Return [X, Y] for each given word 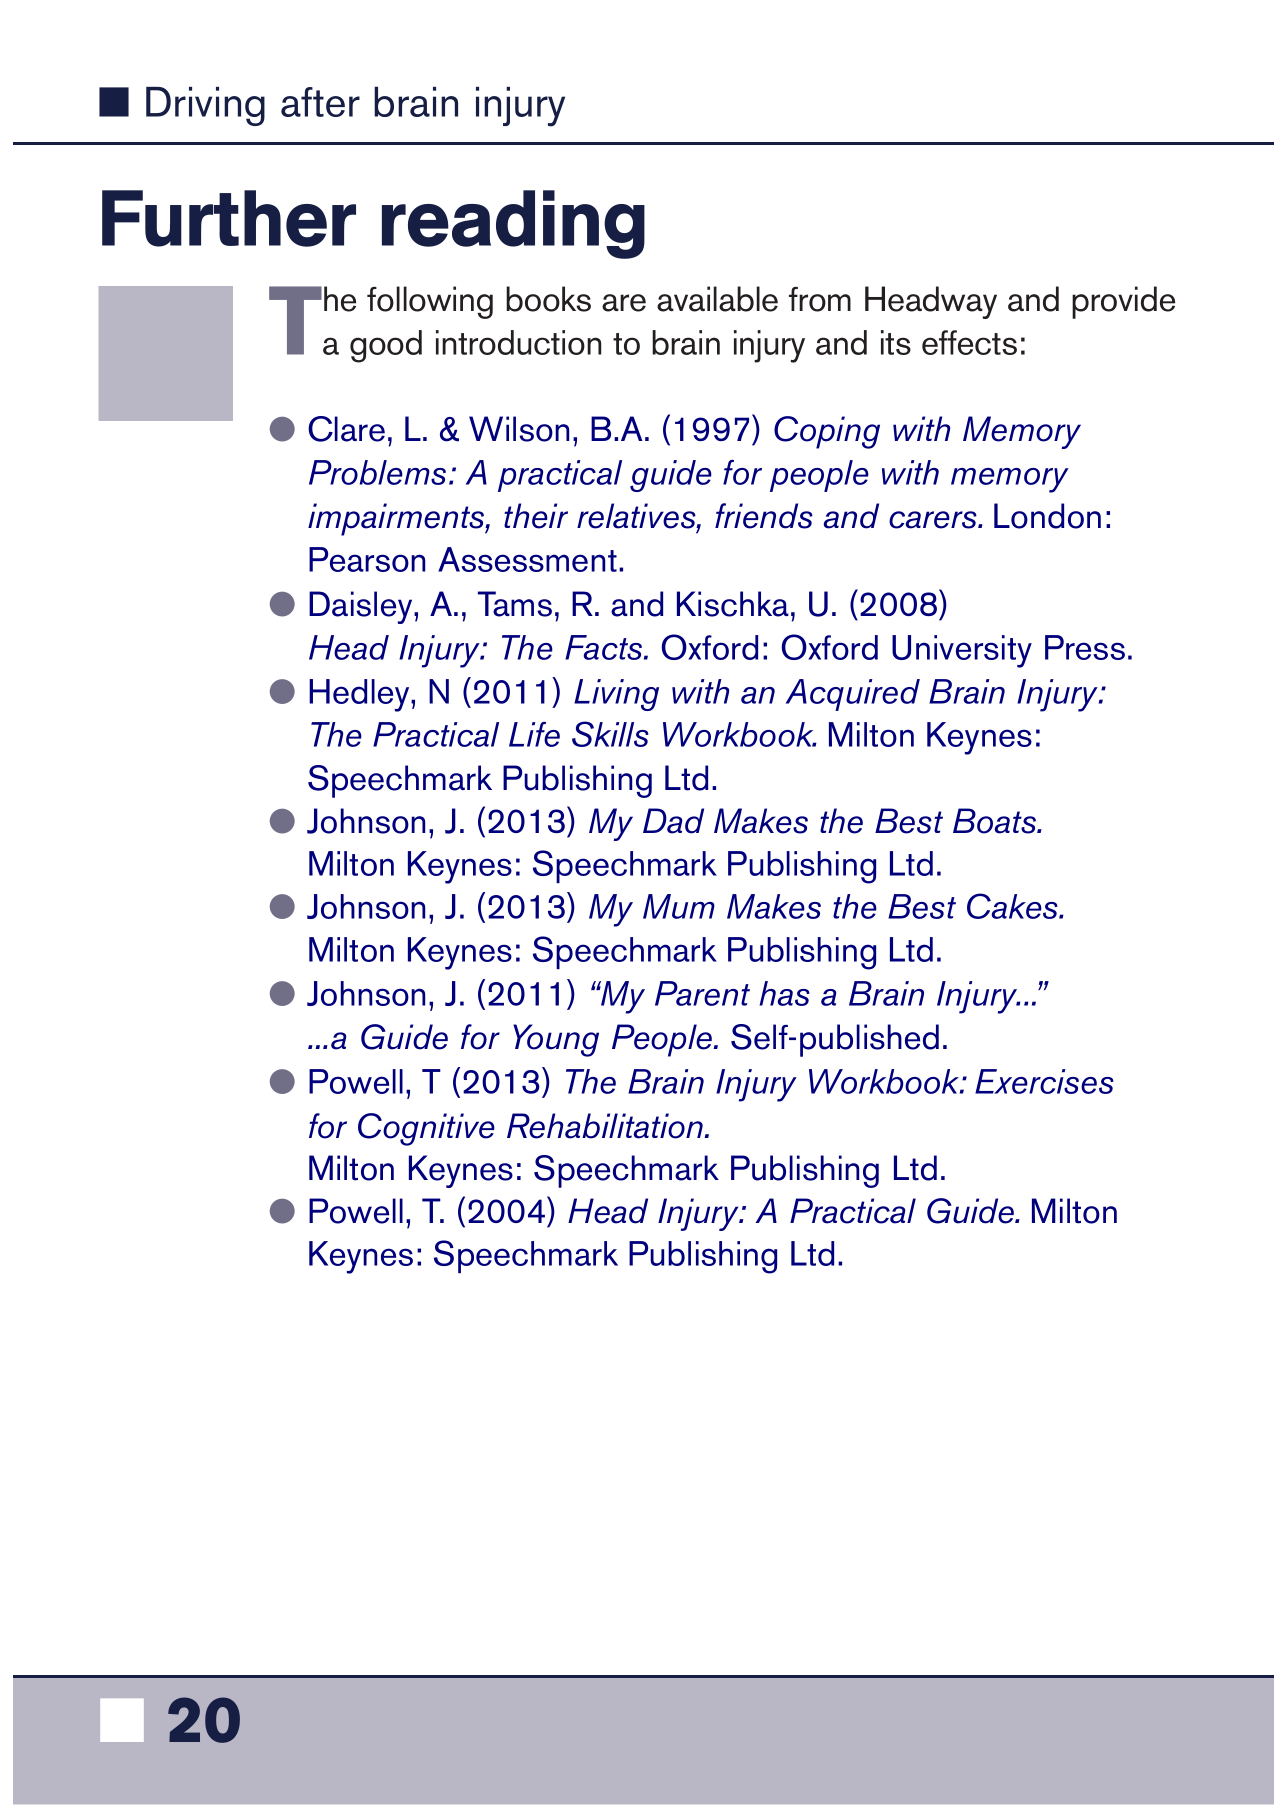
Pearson [367, 559]
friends [764, 516]
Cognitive [426, 1129]
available [717, 299]
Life [534, 734]
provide [1123, 302]
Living [616, 695]
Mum [679, 906]
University [962, 651]
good [386, 346]
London [1047, 516]
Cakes [1013, 906]
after [320, 102]
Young [556, 1040]
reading [513, 224]
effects [969, 342]
